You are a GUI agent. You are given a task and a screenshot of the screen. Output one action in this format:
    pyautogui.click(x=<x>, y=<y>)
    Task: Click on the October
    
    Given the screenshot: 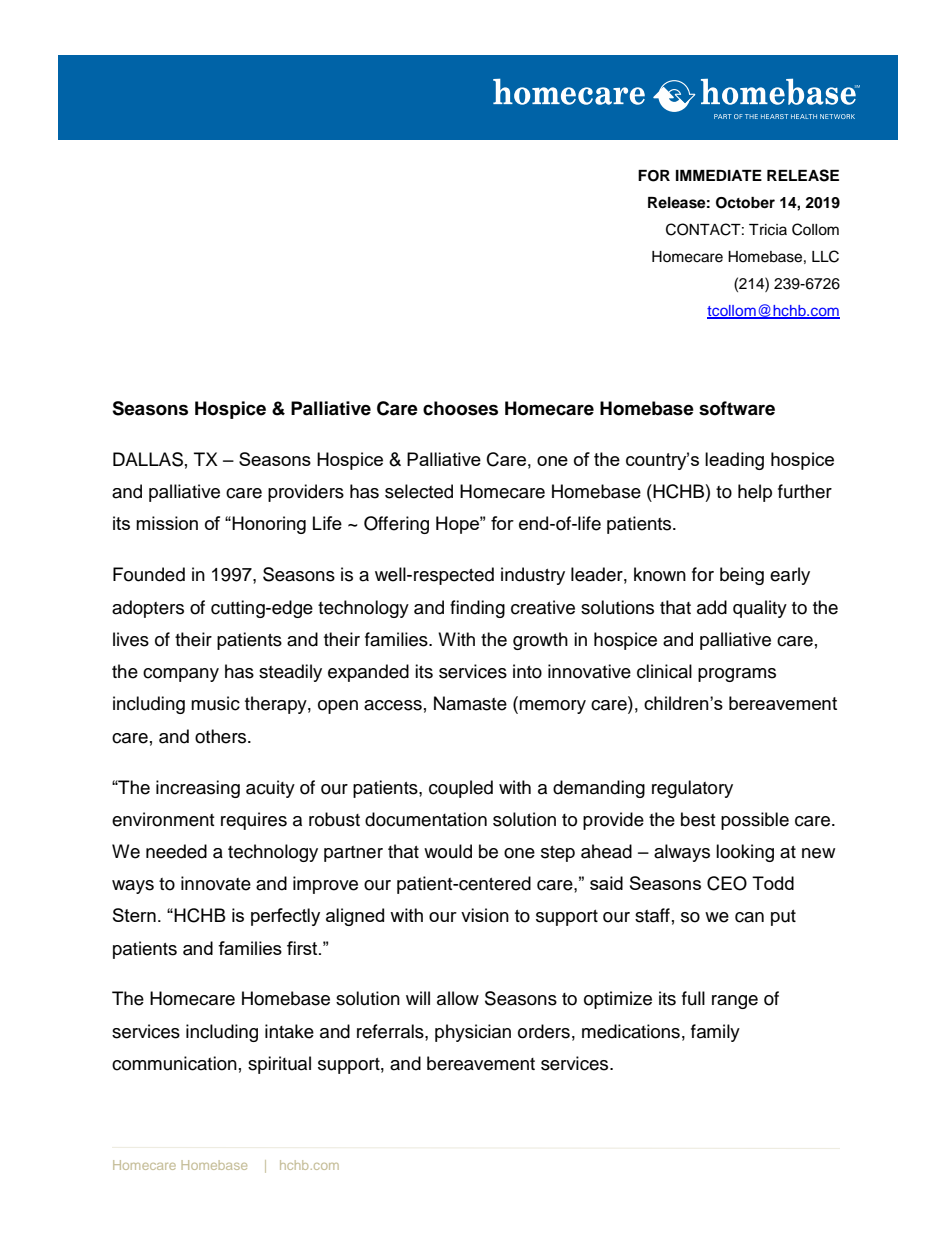 What is the action you would take?
    pyautogui.click(x=745, y=203)
